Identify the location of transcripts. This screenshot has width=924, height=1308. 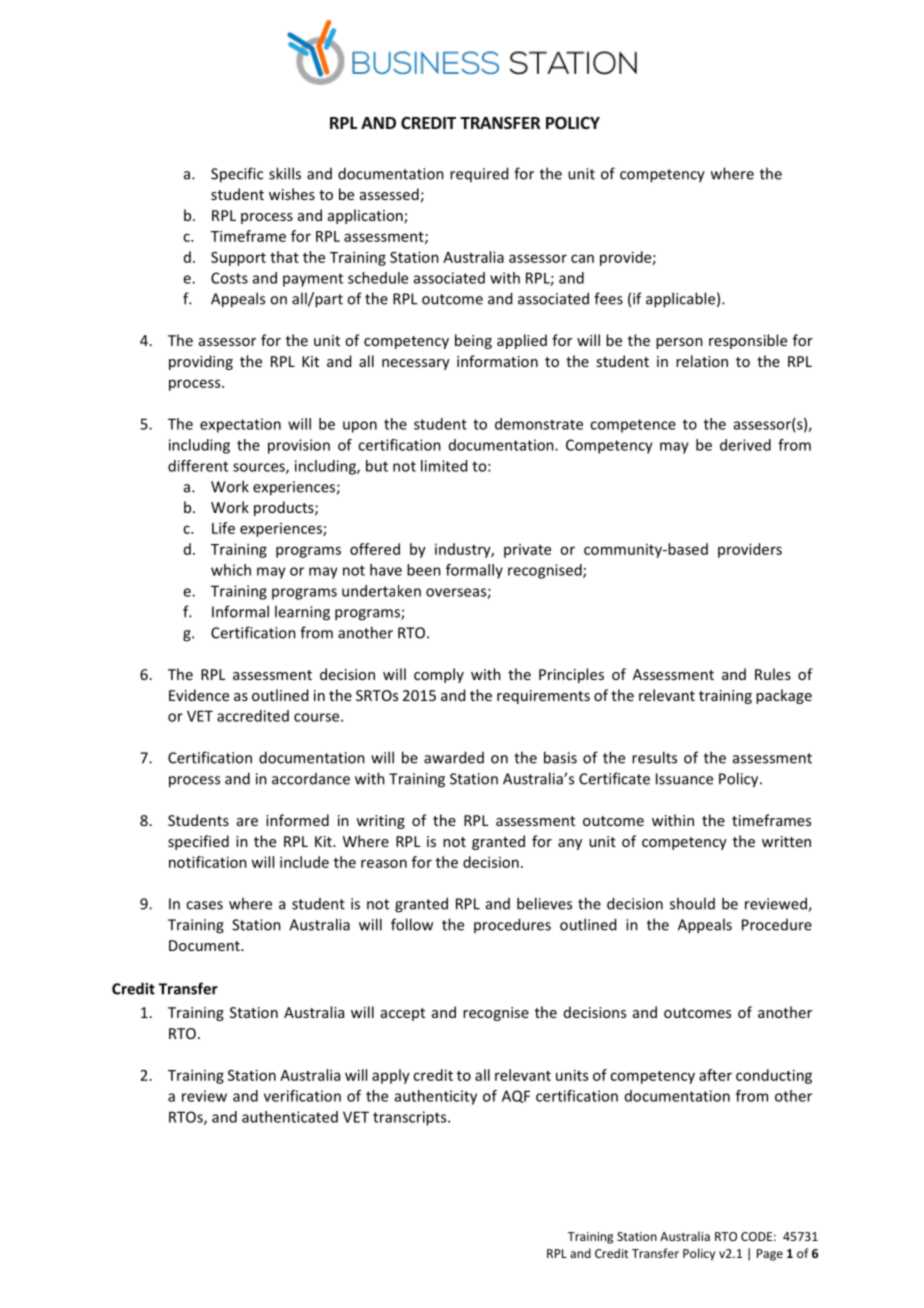
(411, 1118).
